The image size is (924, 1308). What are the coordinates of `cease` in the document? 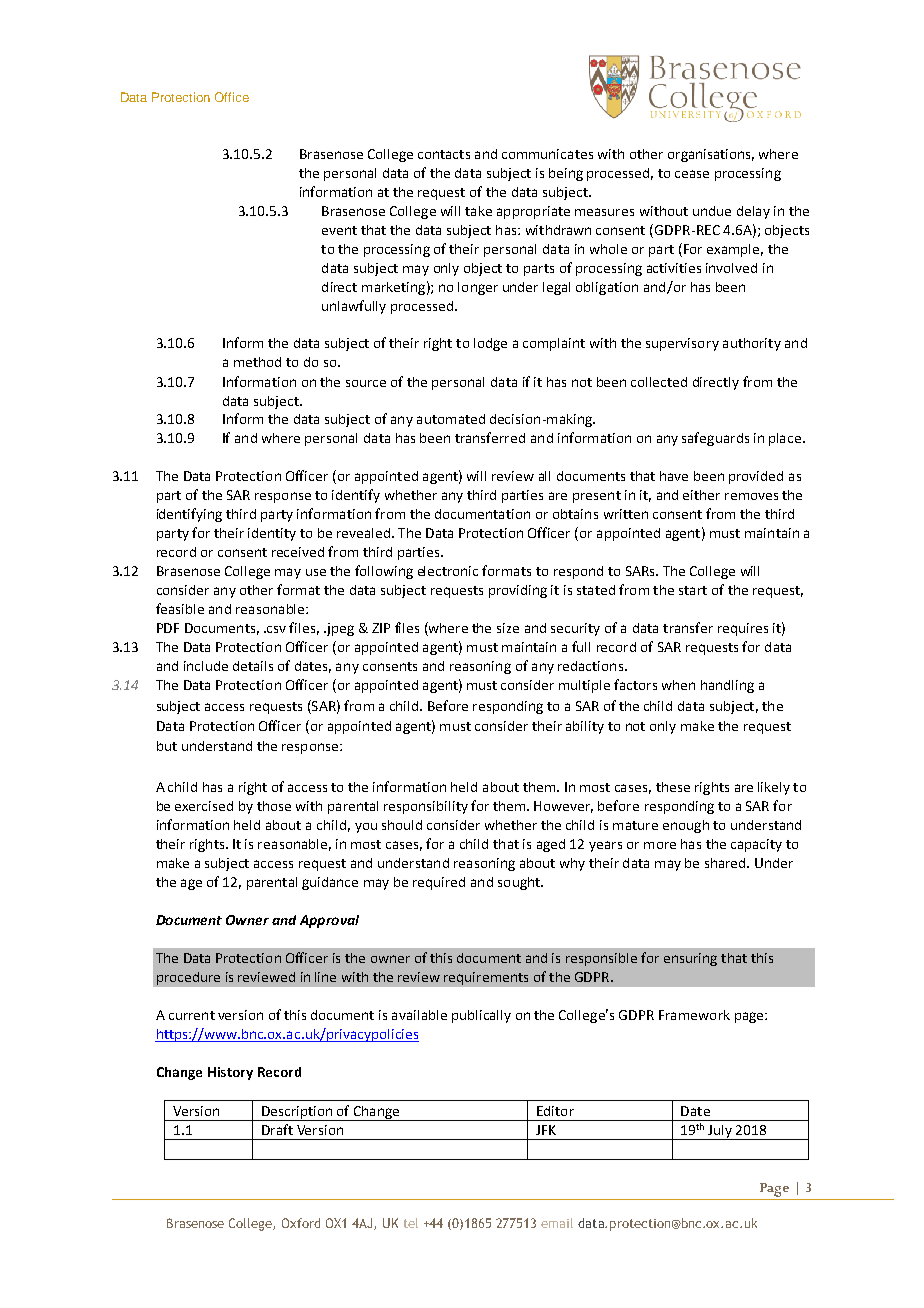 It's located at (692, 174).
